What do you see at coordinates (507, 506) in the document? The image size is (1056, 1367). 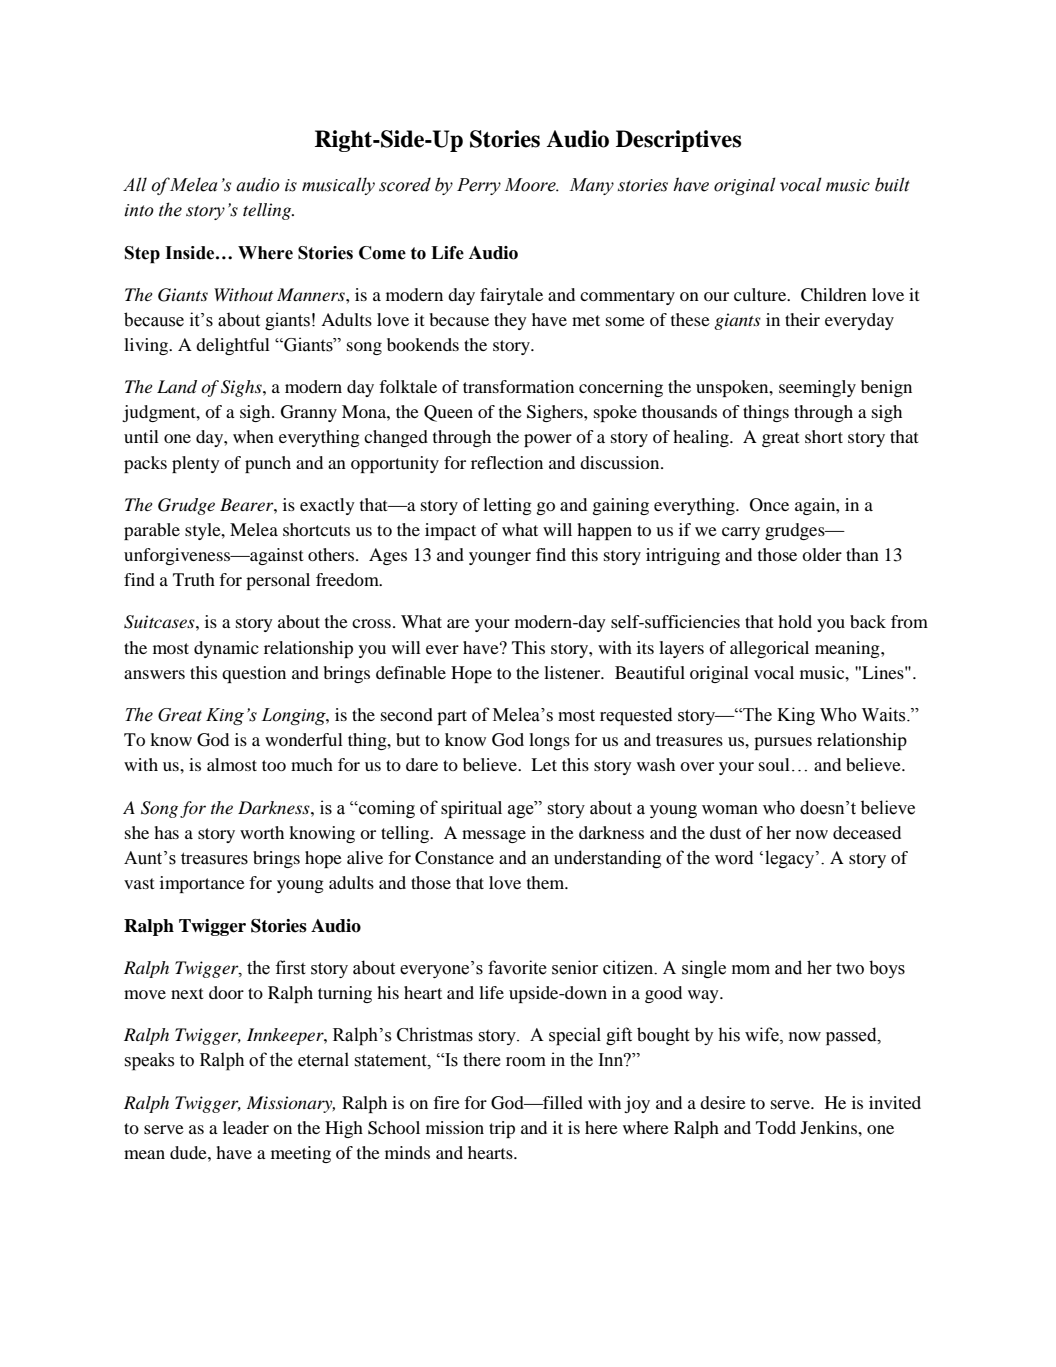 I see `letting` at bounding box center [507, 506].
